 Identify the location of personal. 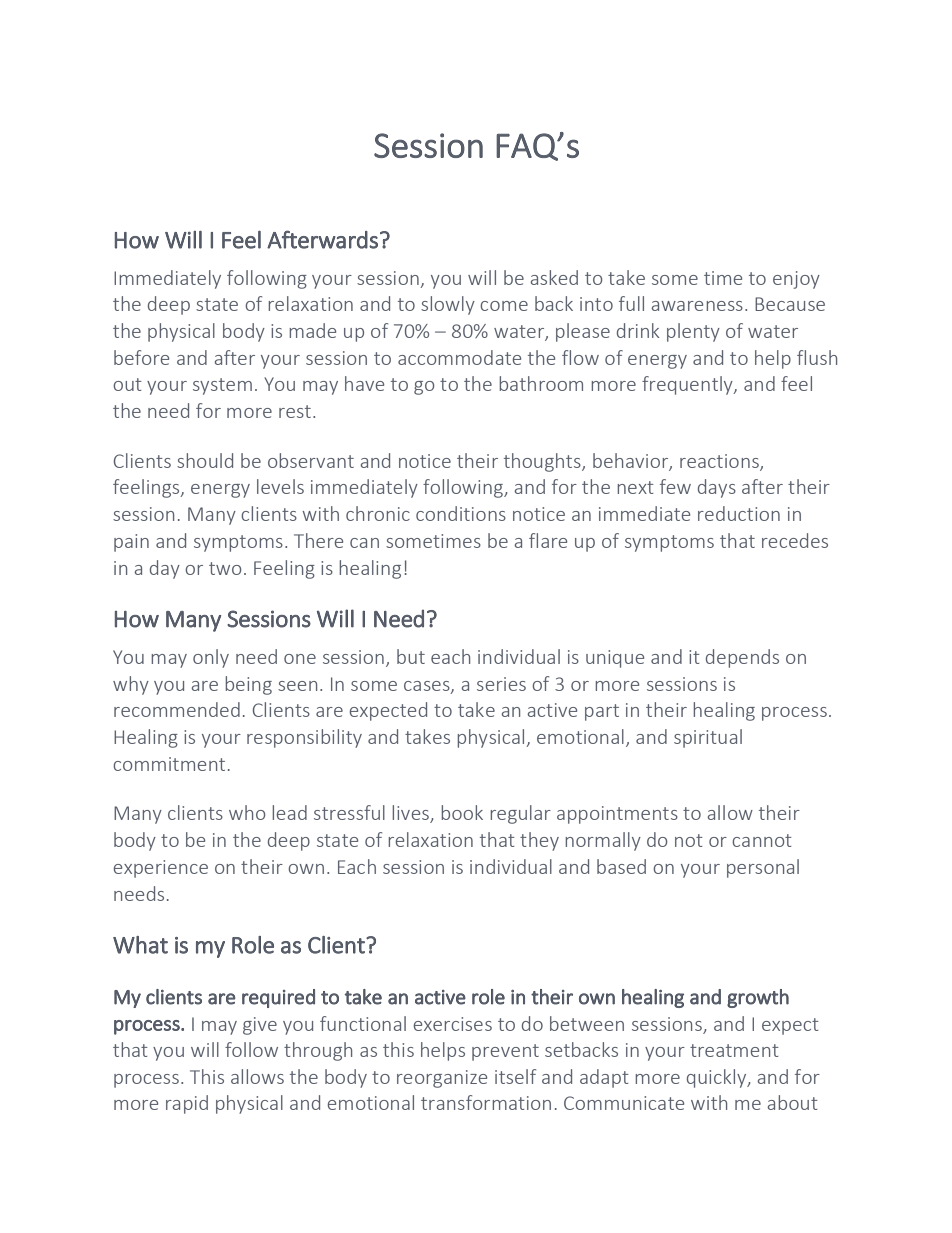
(763, 868).
